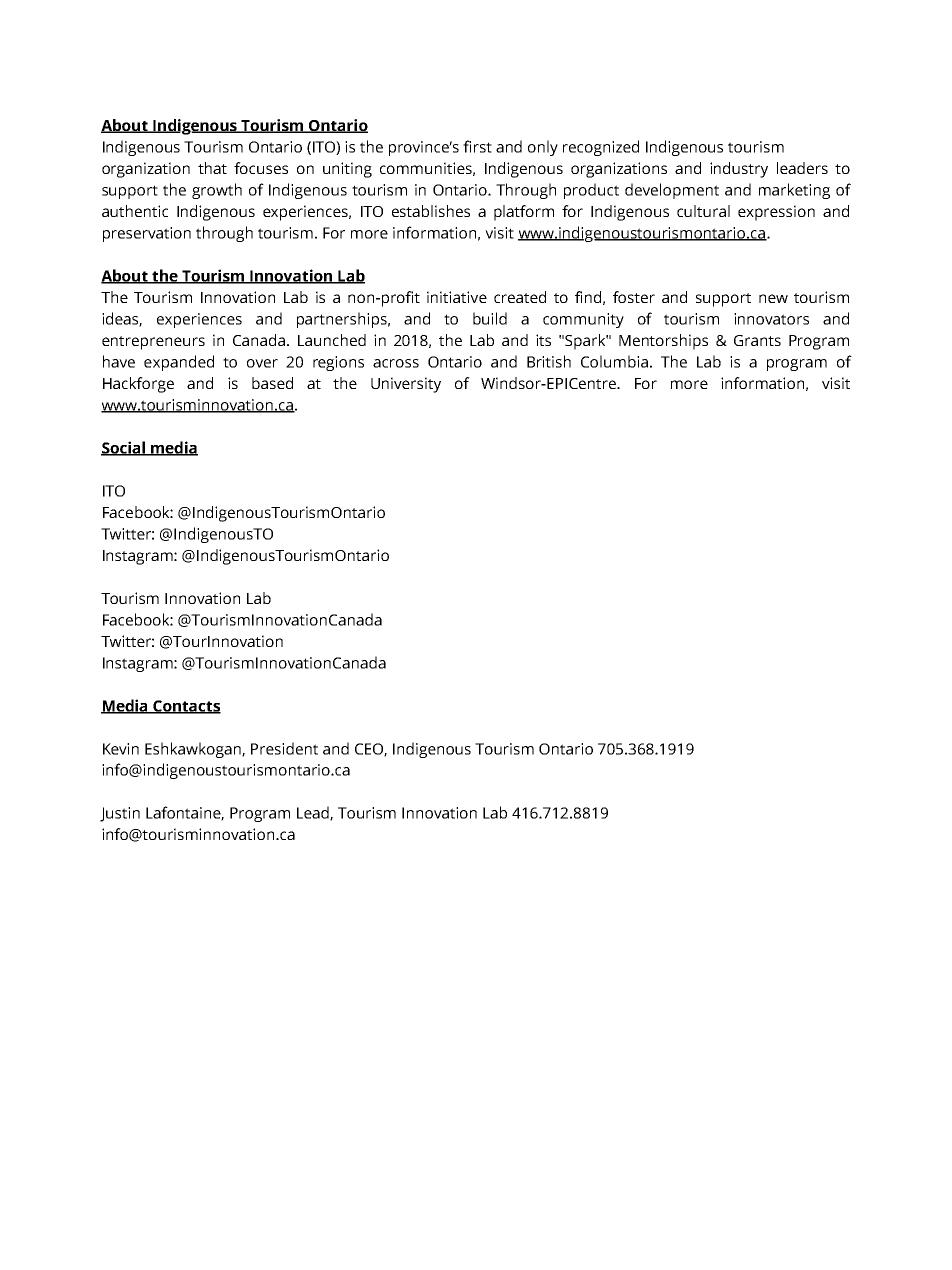 The image size is (952, 1270). I want to click on Columbia, so click(614, 361).
